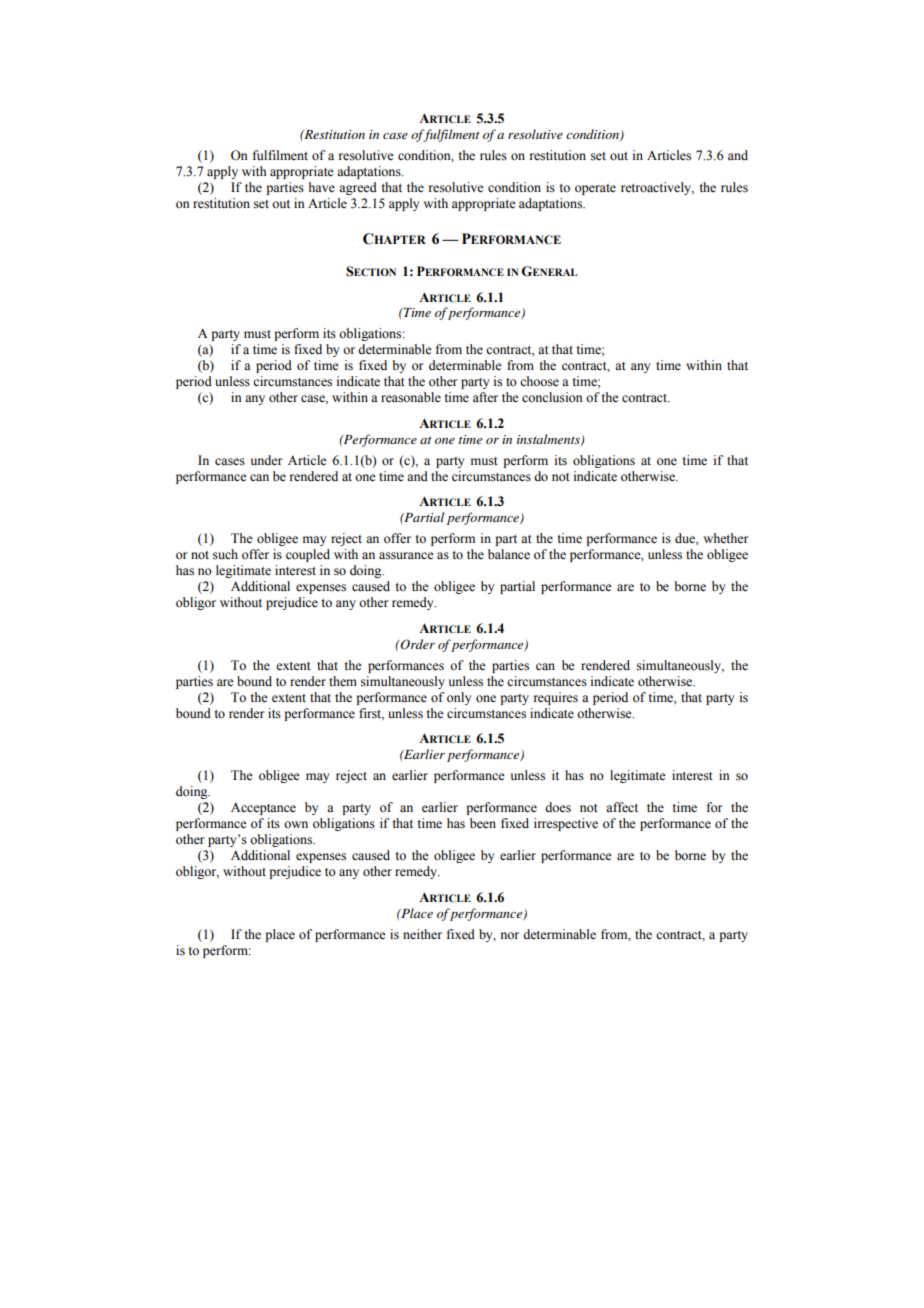 The width and height of the screenshot is (924, 1308). What do you see at coordinates (296, 825) in the screenshot?
I see `own` at bounding box center [296, 825].
